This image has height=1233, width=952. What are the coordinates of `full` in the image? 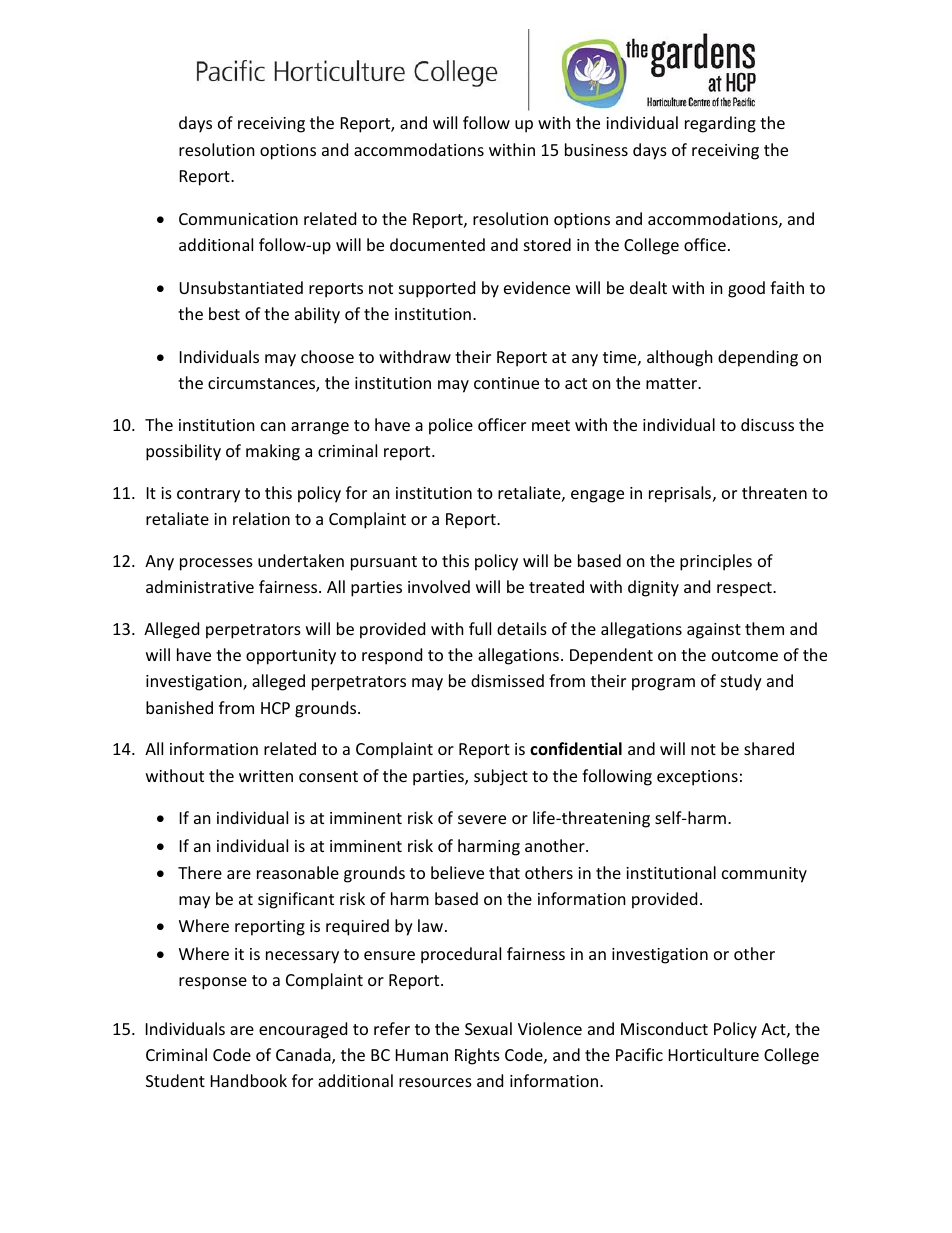 It's located at (480, 628).
